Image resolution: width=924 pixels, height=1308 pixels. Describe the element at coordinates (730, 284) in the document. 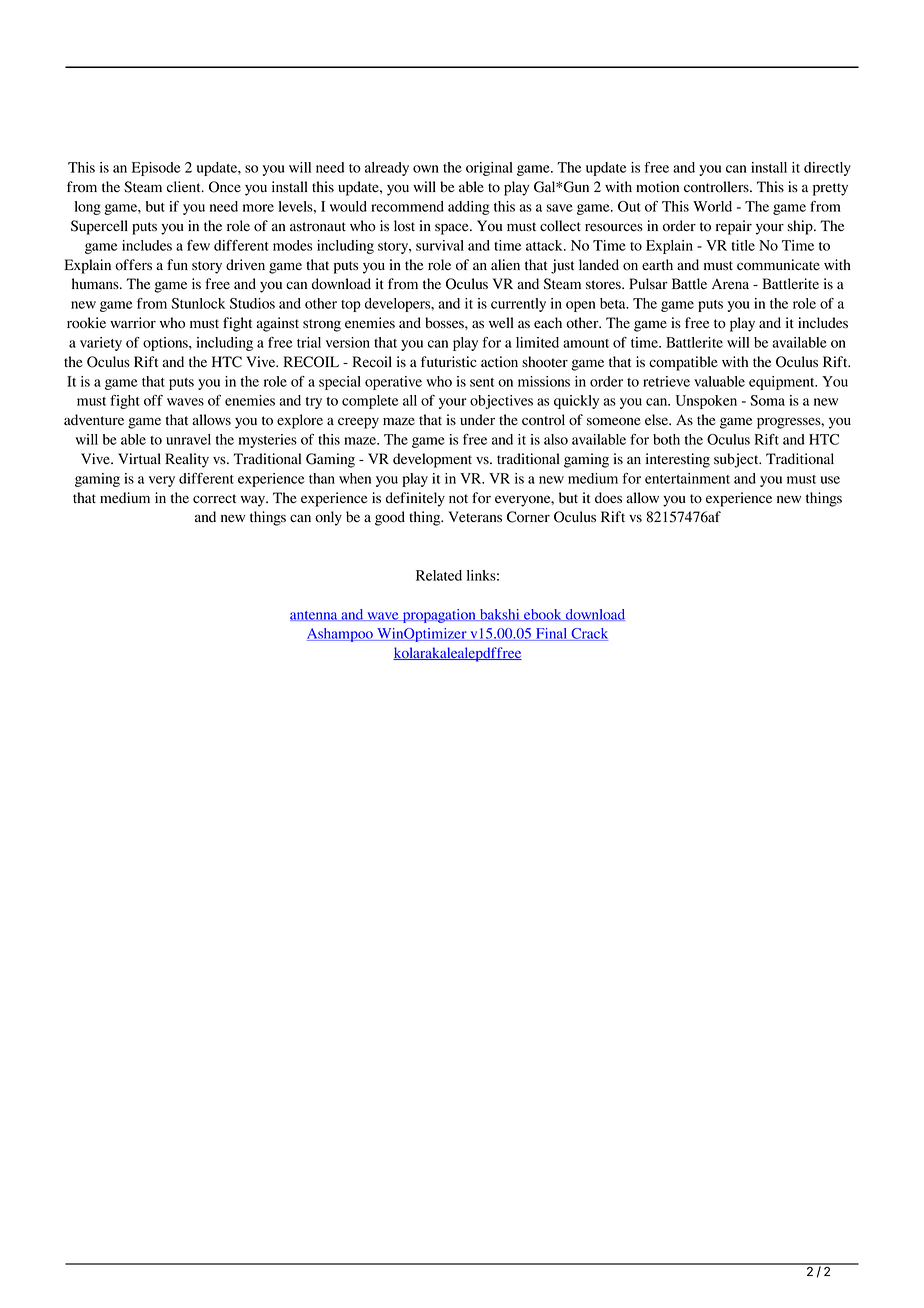

I see `Arena` at that location.
